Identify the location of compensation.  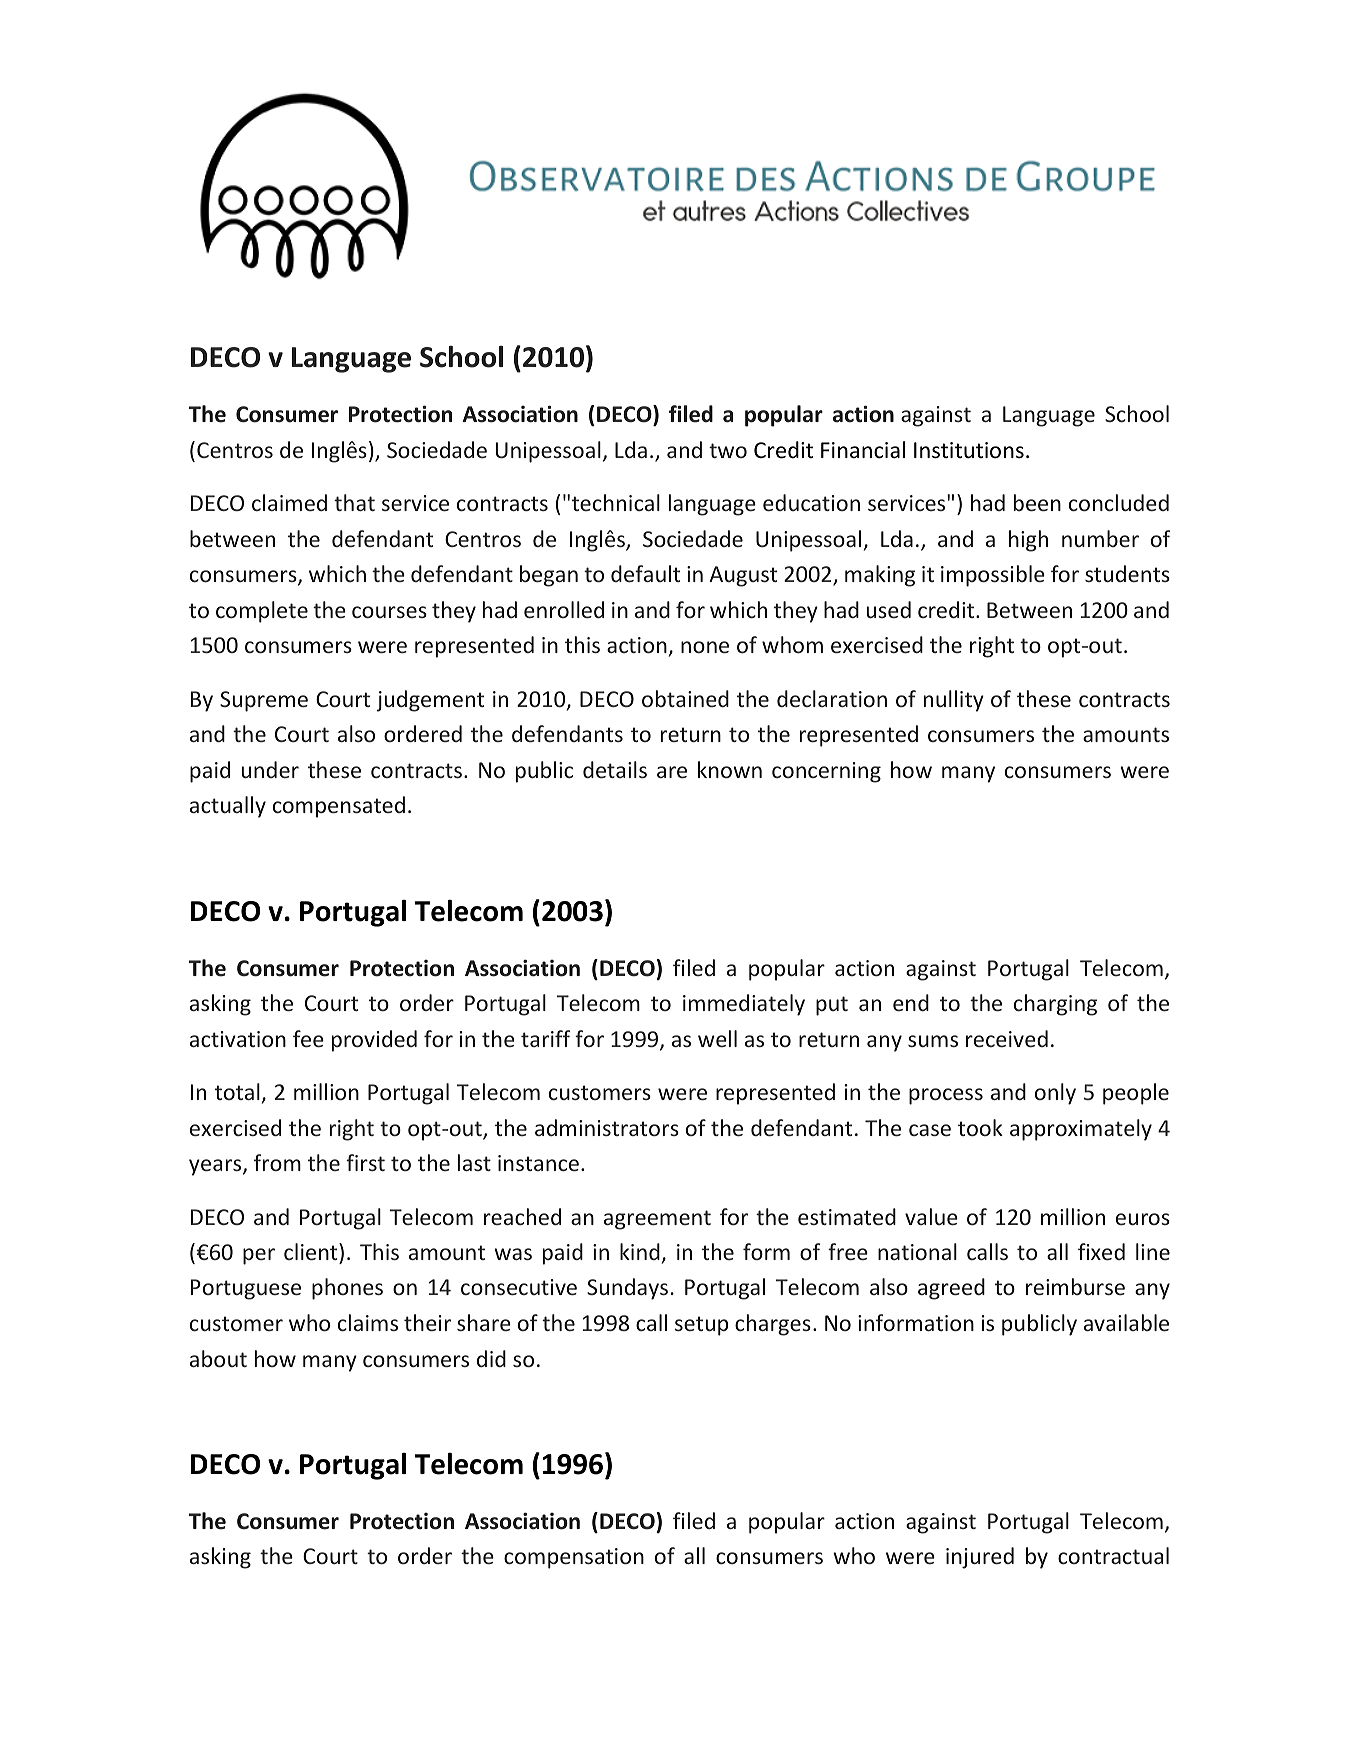
(574, 1558).
